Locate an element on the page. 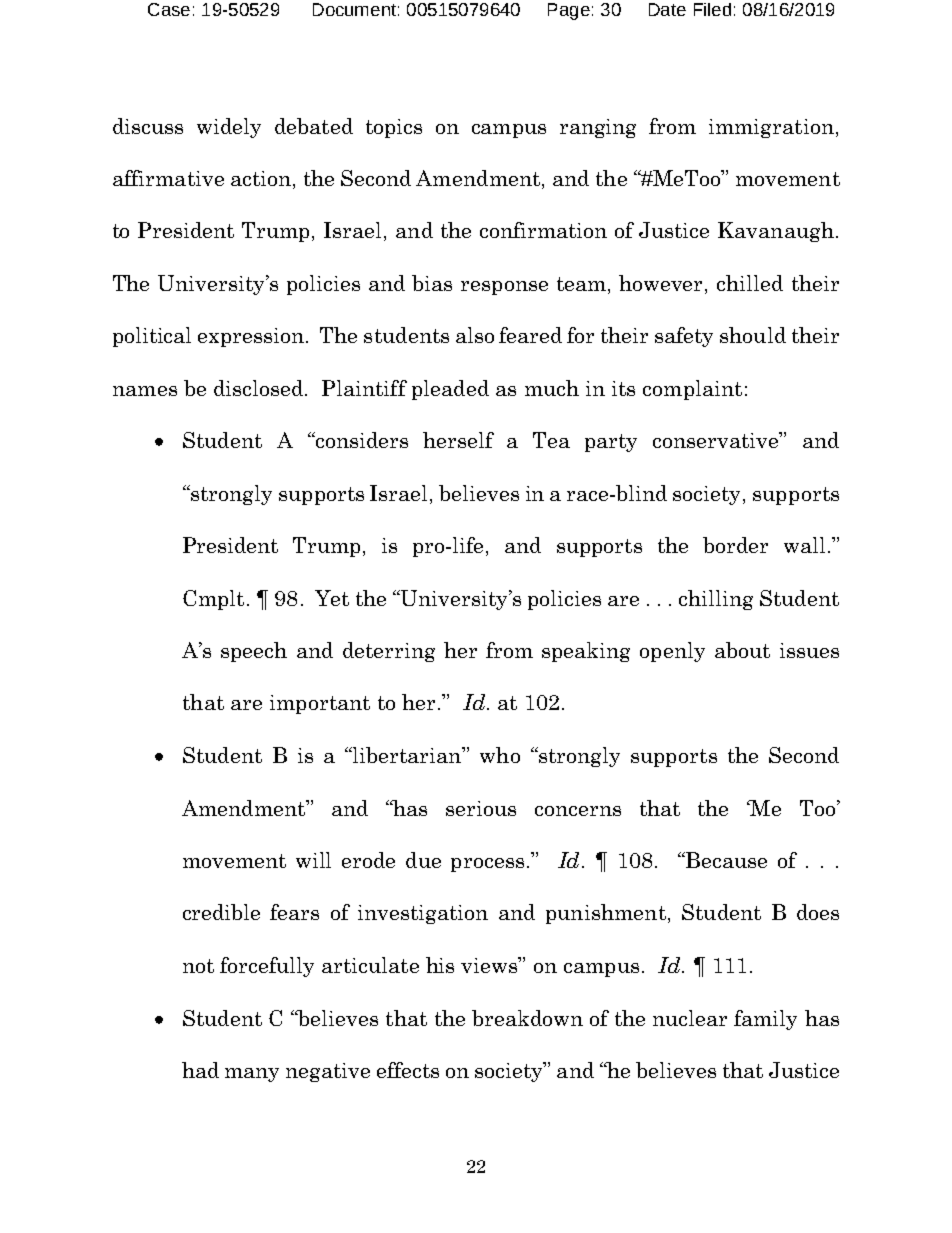  chilled is located at coordinates (750, 283).
